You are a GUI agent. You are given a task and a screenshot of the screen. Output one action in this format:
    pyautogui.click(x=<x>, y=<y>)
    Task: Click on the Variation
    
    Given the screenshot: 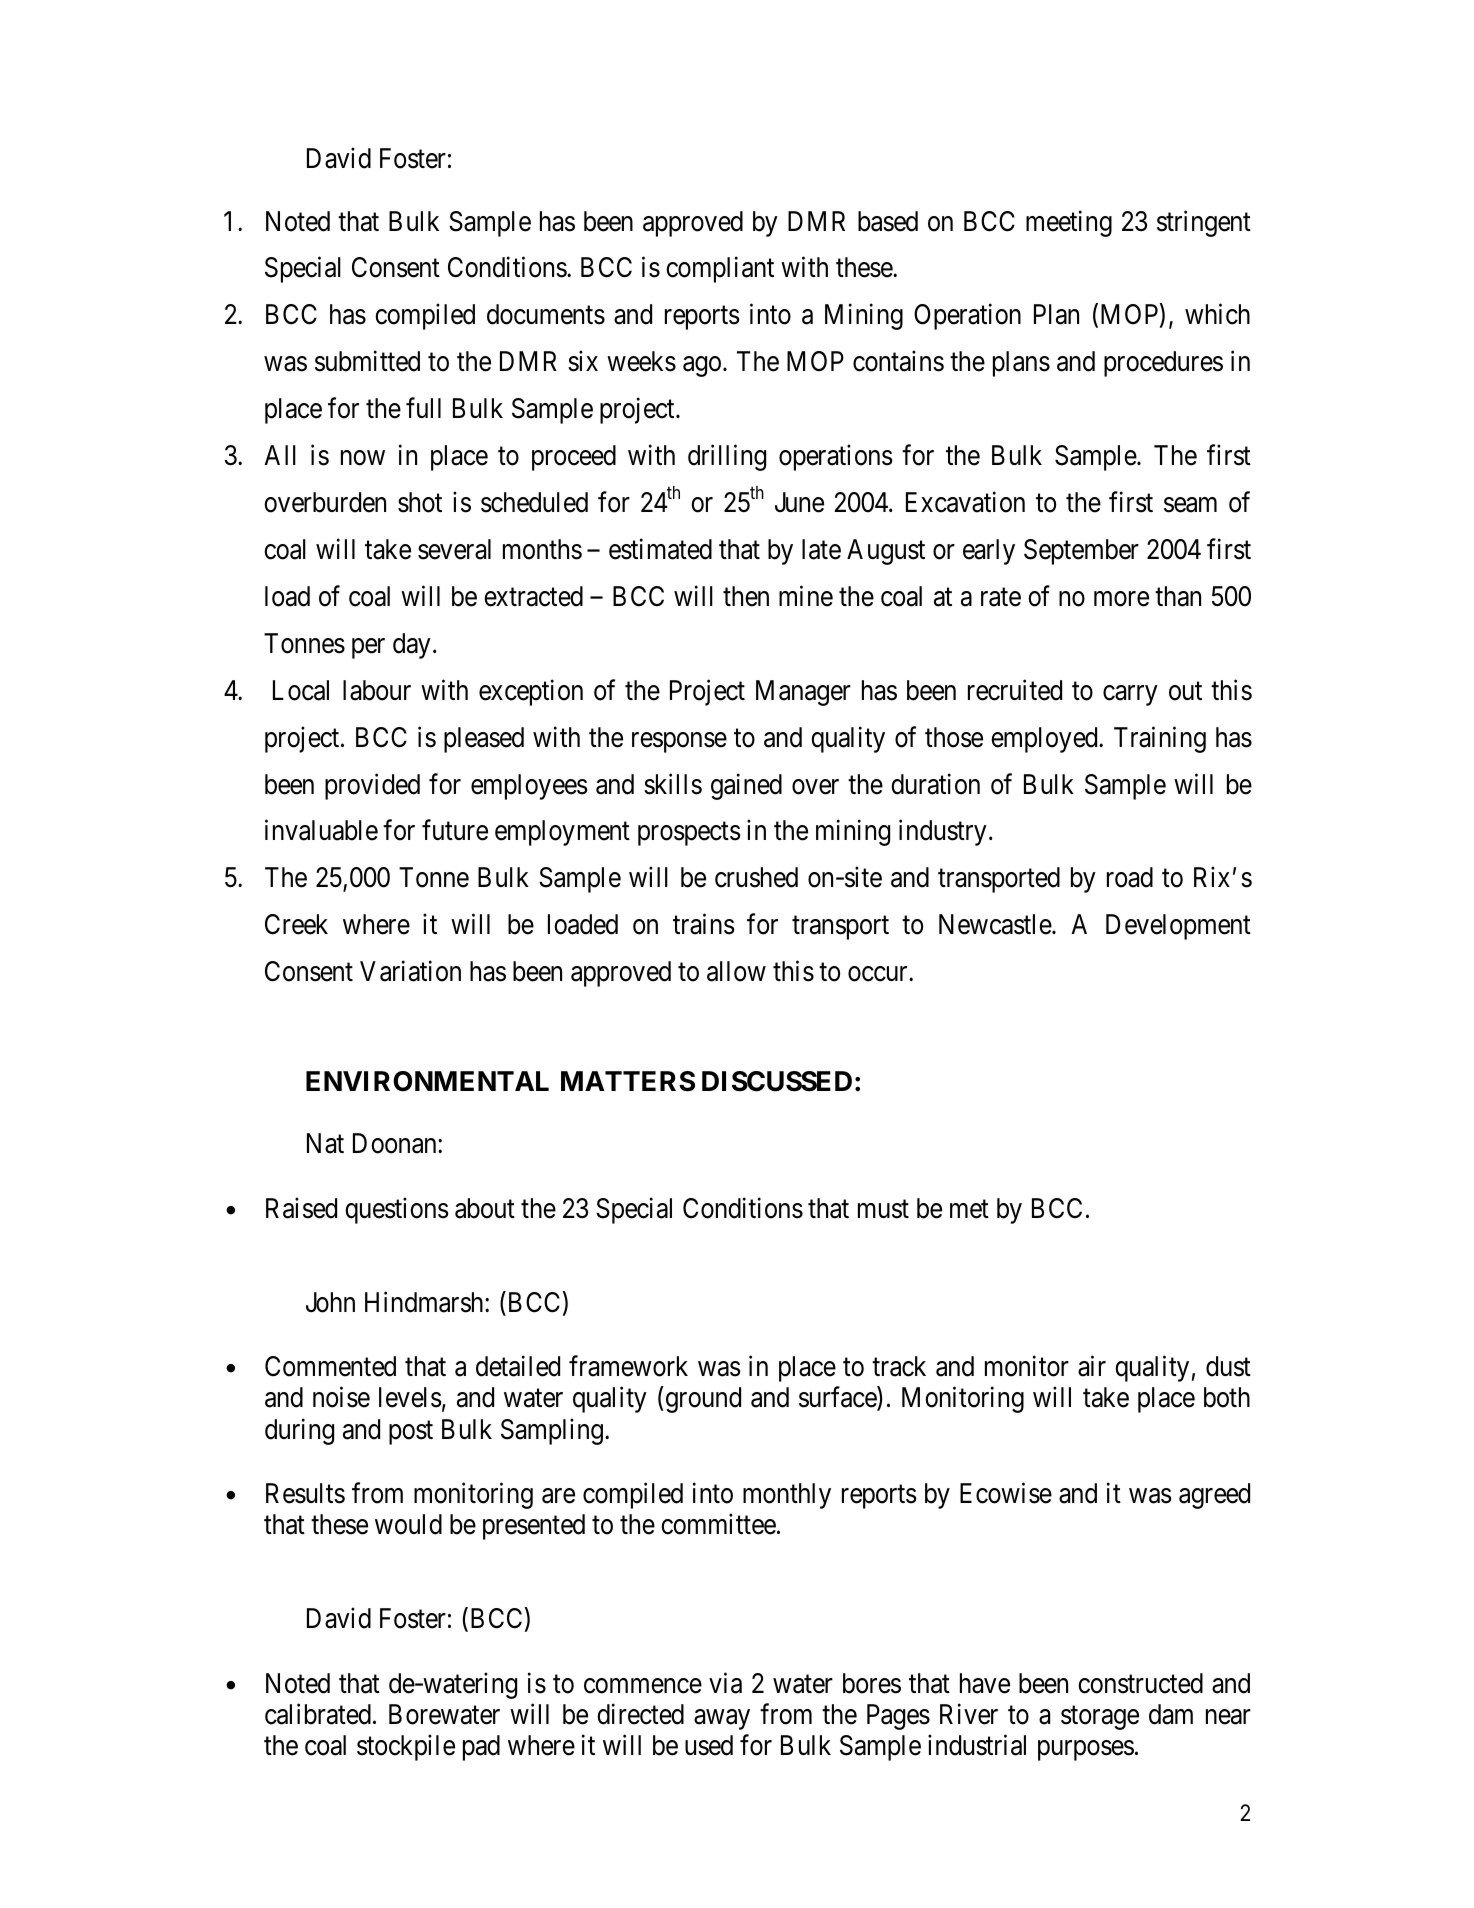 What is the action you would take?
    pyautogui.click(x=410, y=971)
